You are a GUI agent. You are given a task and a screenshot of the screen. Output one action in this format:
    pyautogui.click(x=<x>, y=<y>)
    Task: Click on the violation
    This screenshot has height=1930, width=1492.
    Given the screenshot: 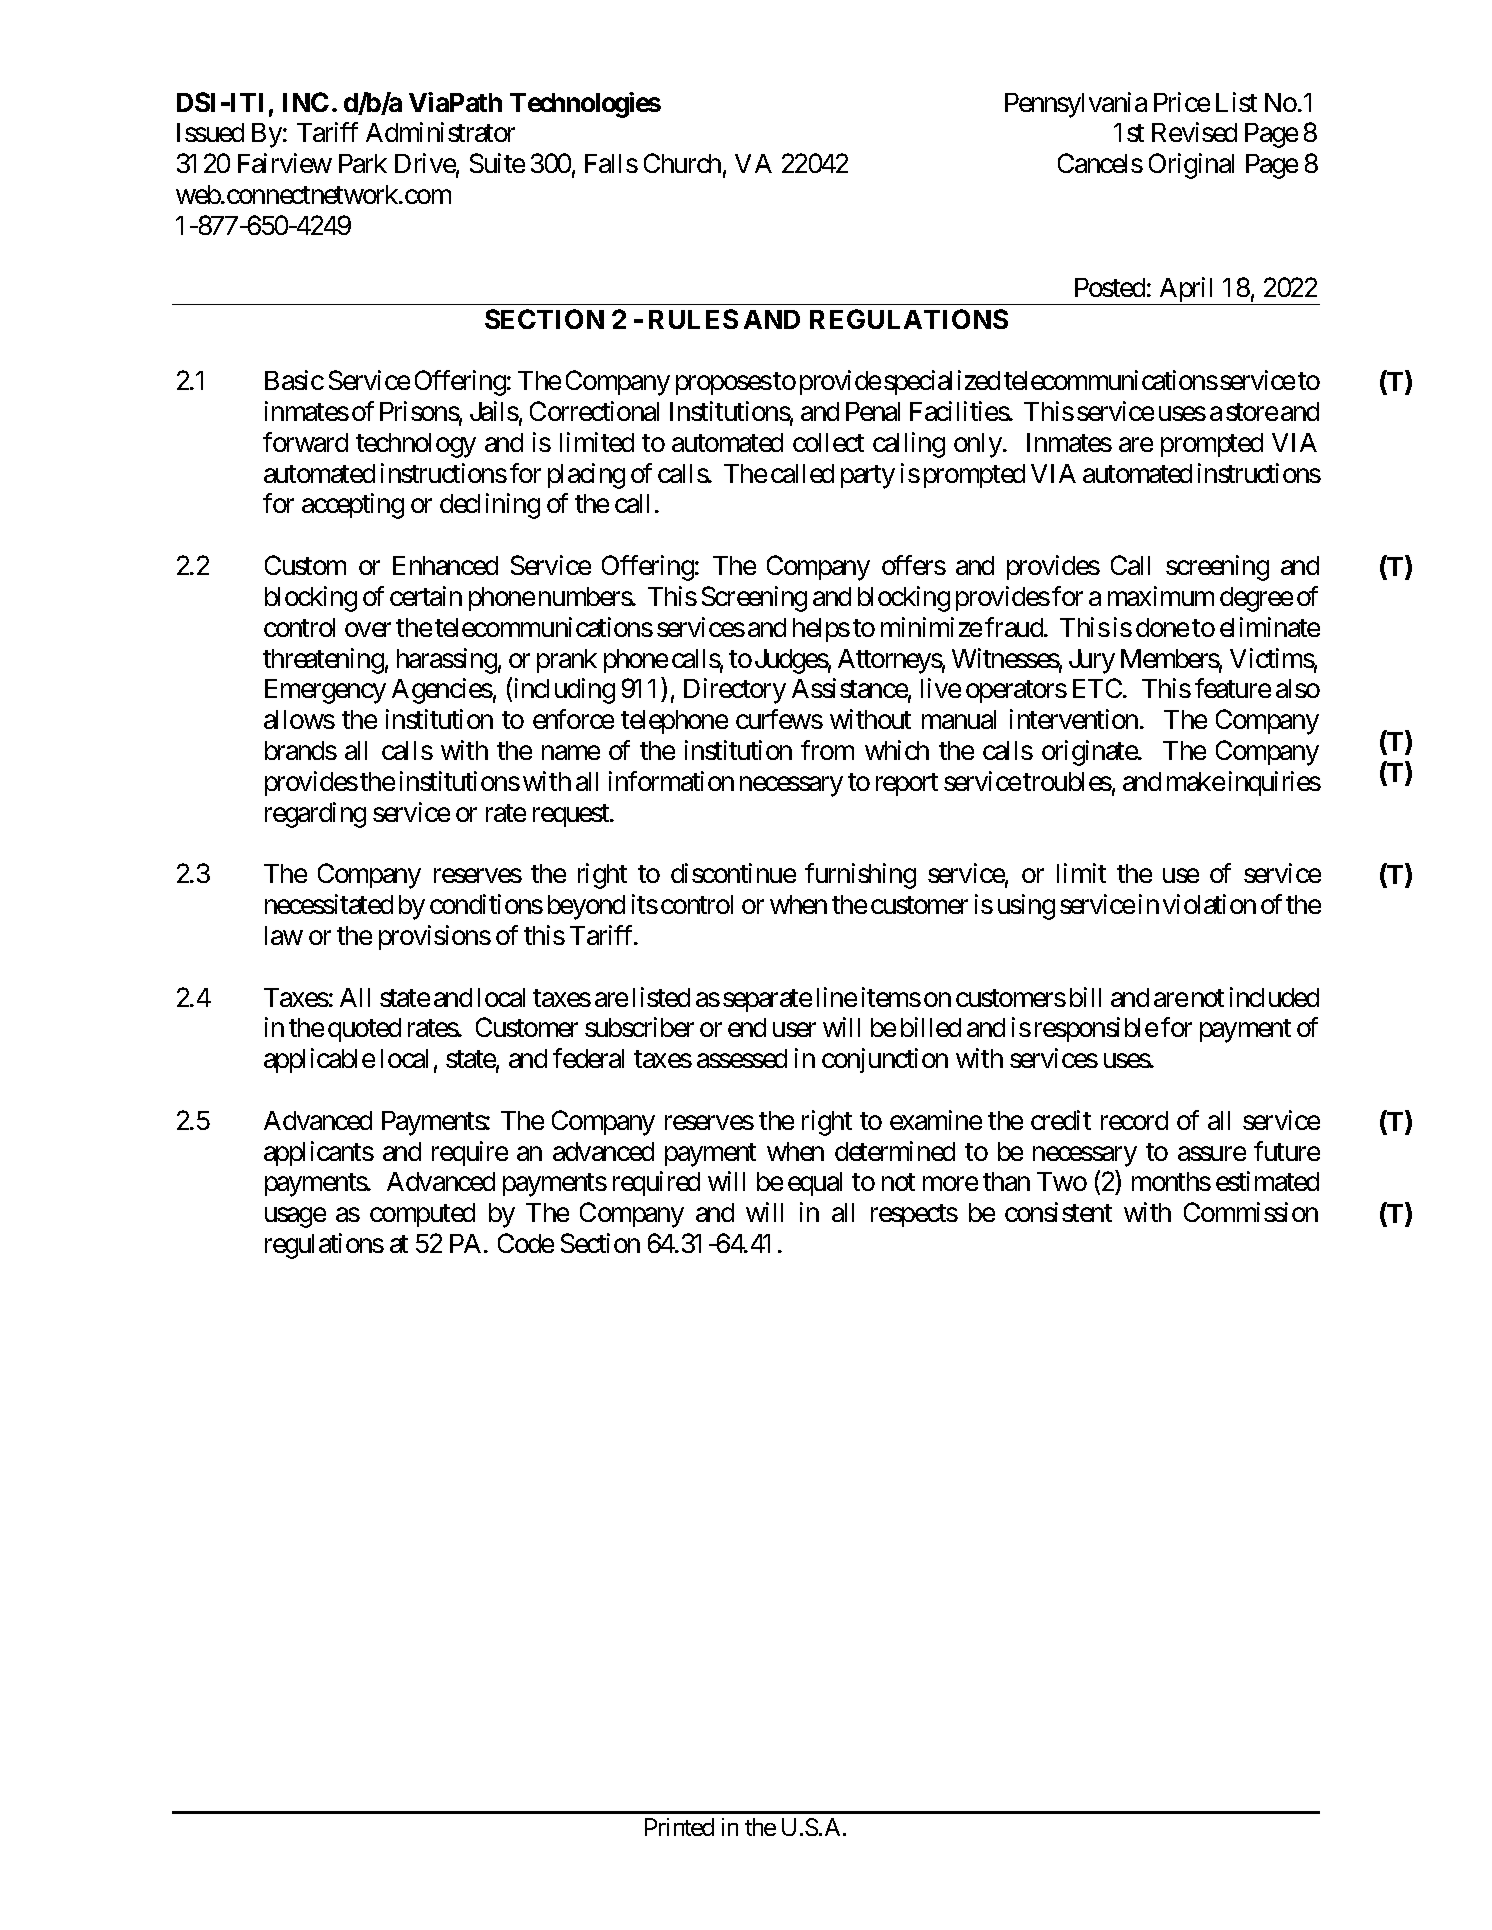 What is the action you would take?
    pyautogui.click(x=1209, y=904)
